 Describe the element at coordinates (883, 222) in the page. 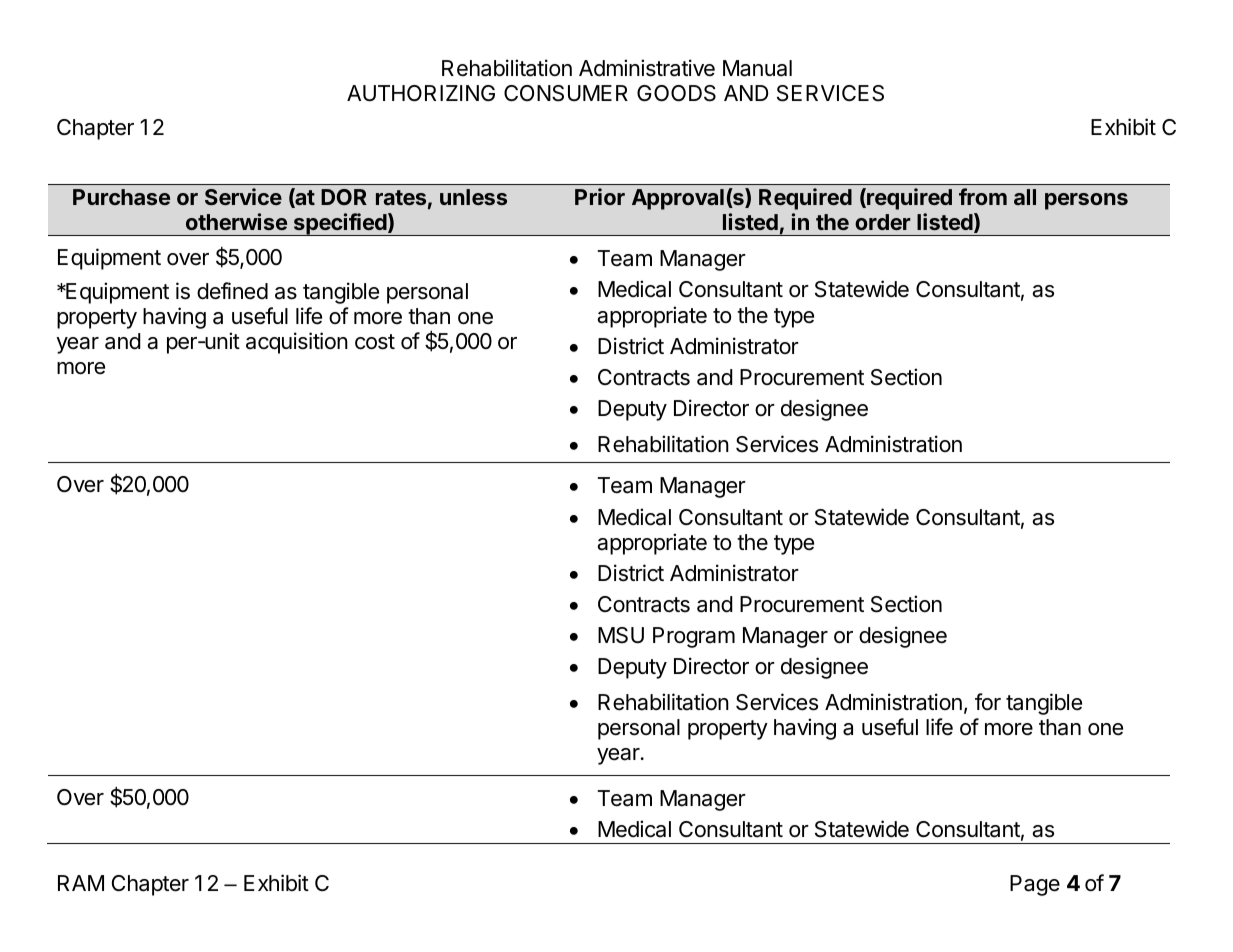

I see `order` at that location.
